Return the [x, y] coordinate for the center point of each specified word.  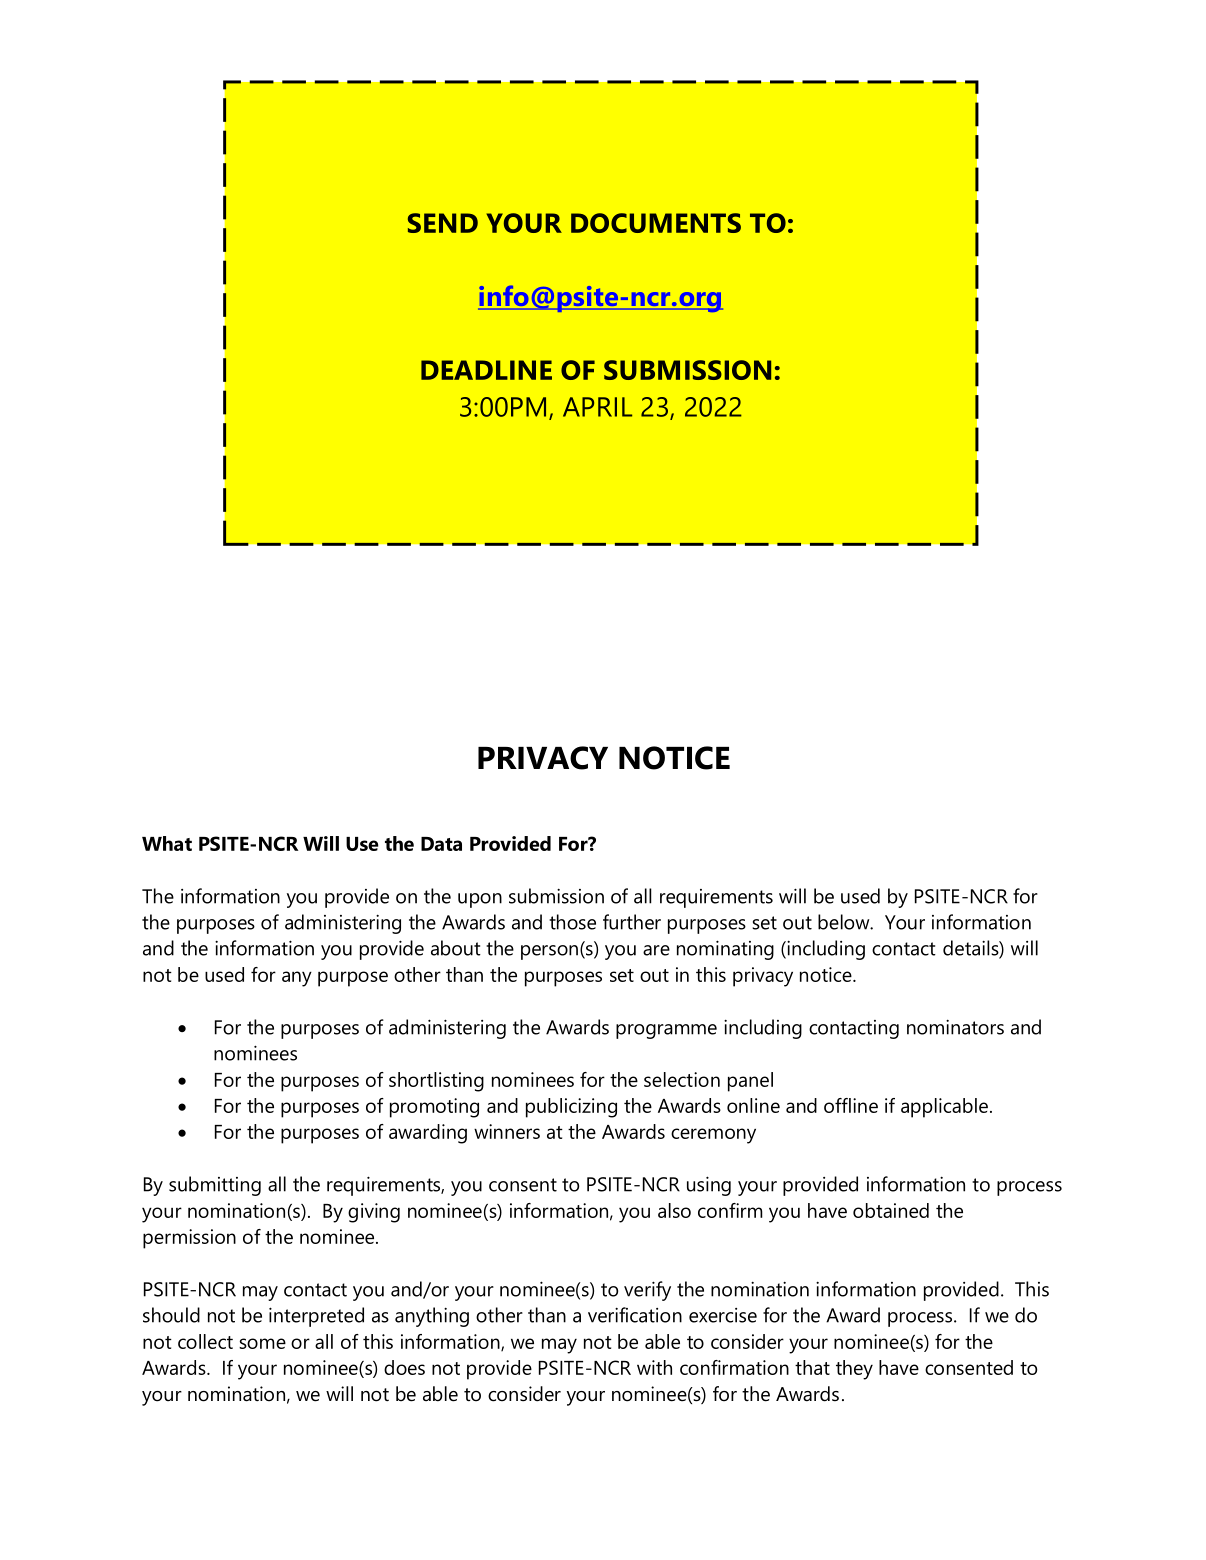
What [167, 843]
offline [851, 1105]
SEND [443, 223]
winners [507, 1131]
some [262, 1343]
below [845, 922]
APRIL [597, 407]
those [572, 922]
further [632, 922]
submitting [215, 1186]
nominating [725, 950]
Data [441, 844]
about [456, 948]
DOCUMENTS [656, 223]
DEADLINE [486, 370]
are [656, 950]
